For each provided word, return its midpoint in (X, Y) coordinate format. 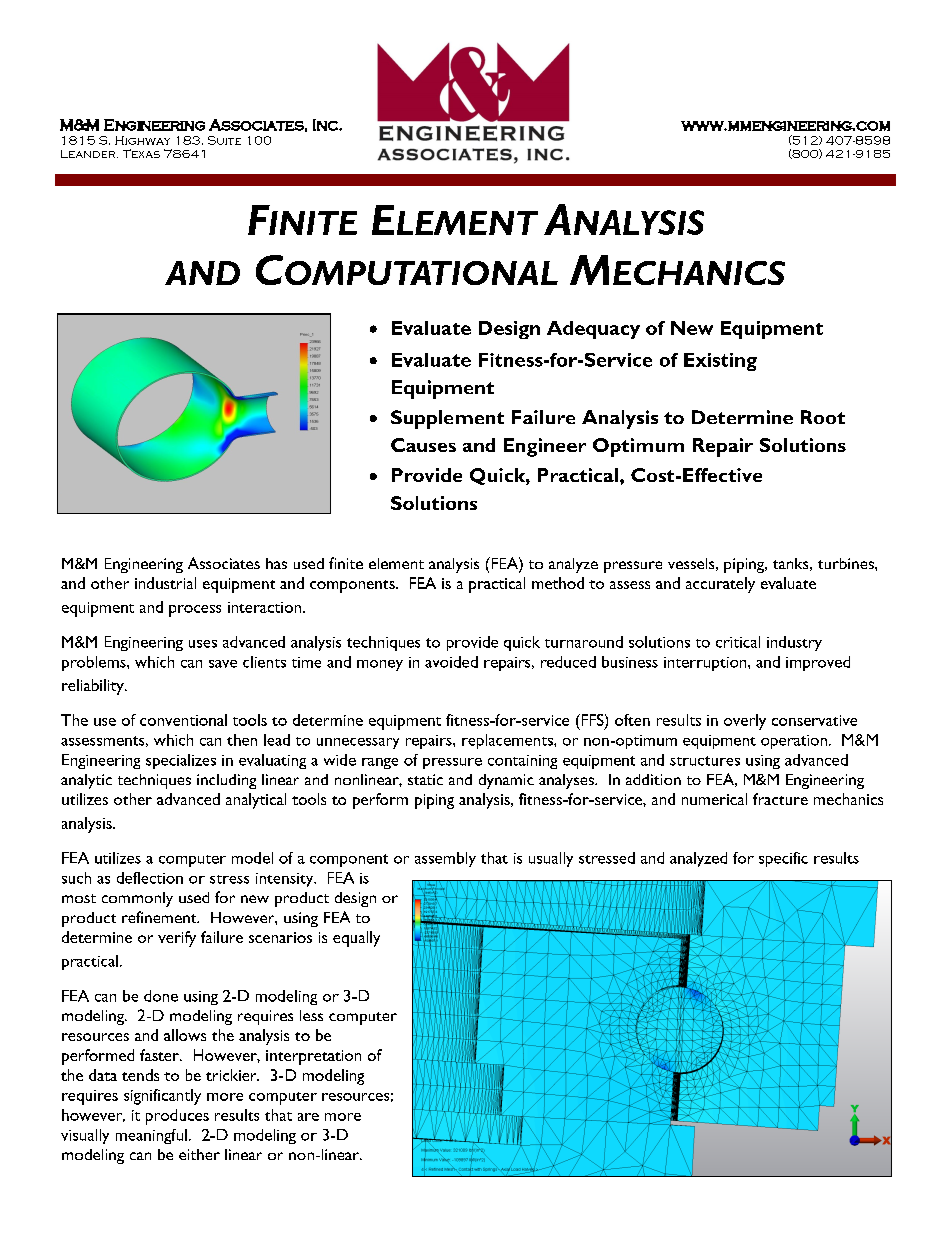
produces (177, 1117)
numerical (714, 799)
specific (783, 859)
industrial (165, 583)
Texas (141, 153)
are (308, 1117)
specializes (181, 761)
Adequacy (593, 330)
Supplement (447, 419)
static (425, 779)
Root (823, 417)
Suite (224, 140)
